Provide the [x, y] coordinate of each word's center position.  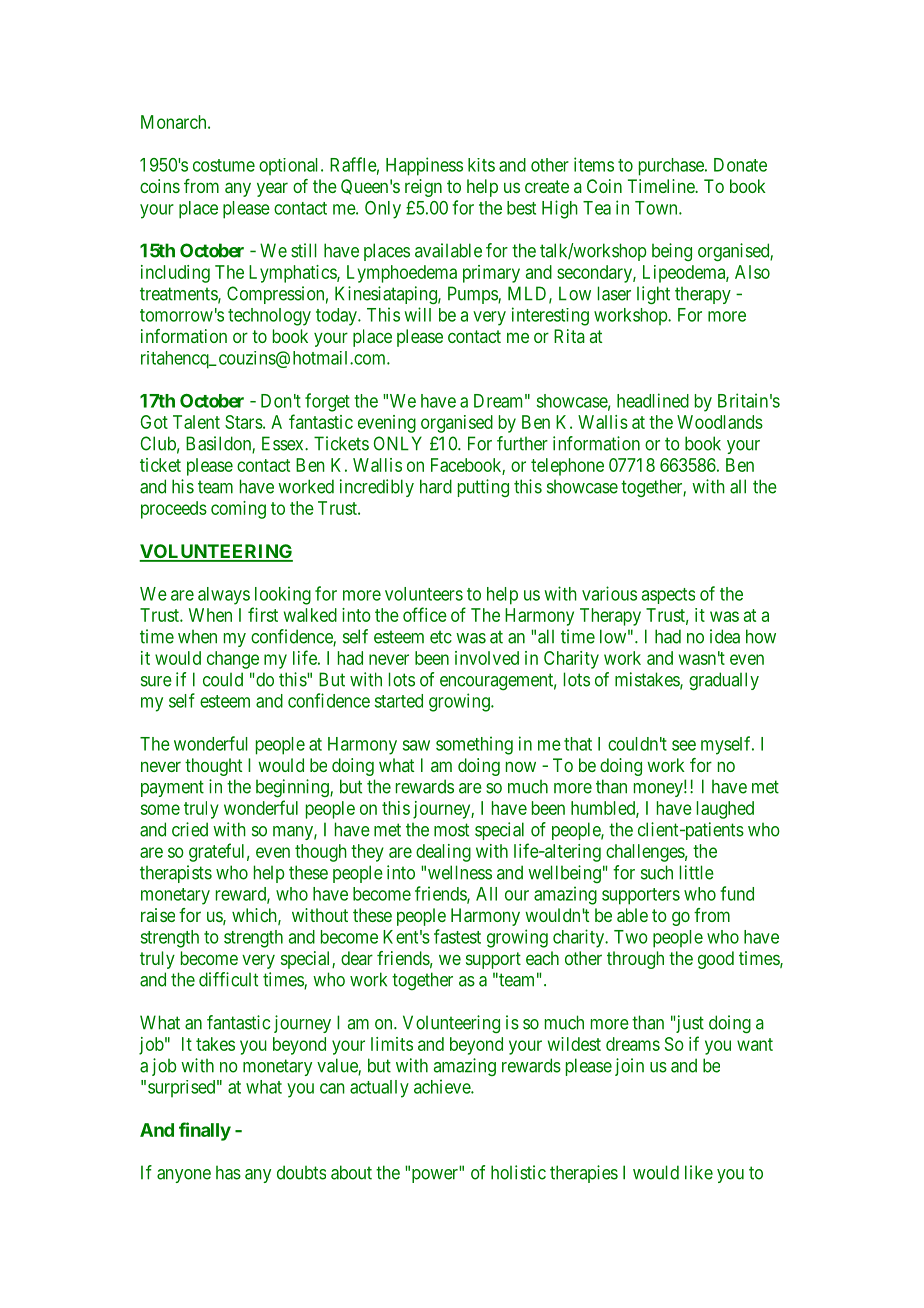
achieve [443, 1086]
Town [657, 208]
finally [205, 1131]
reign [423, 188]
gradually [724, 681]
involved [487, 658]
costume [224, 165]
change [233, 660]
